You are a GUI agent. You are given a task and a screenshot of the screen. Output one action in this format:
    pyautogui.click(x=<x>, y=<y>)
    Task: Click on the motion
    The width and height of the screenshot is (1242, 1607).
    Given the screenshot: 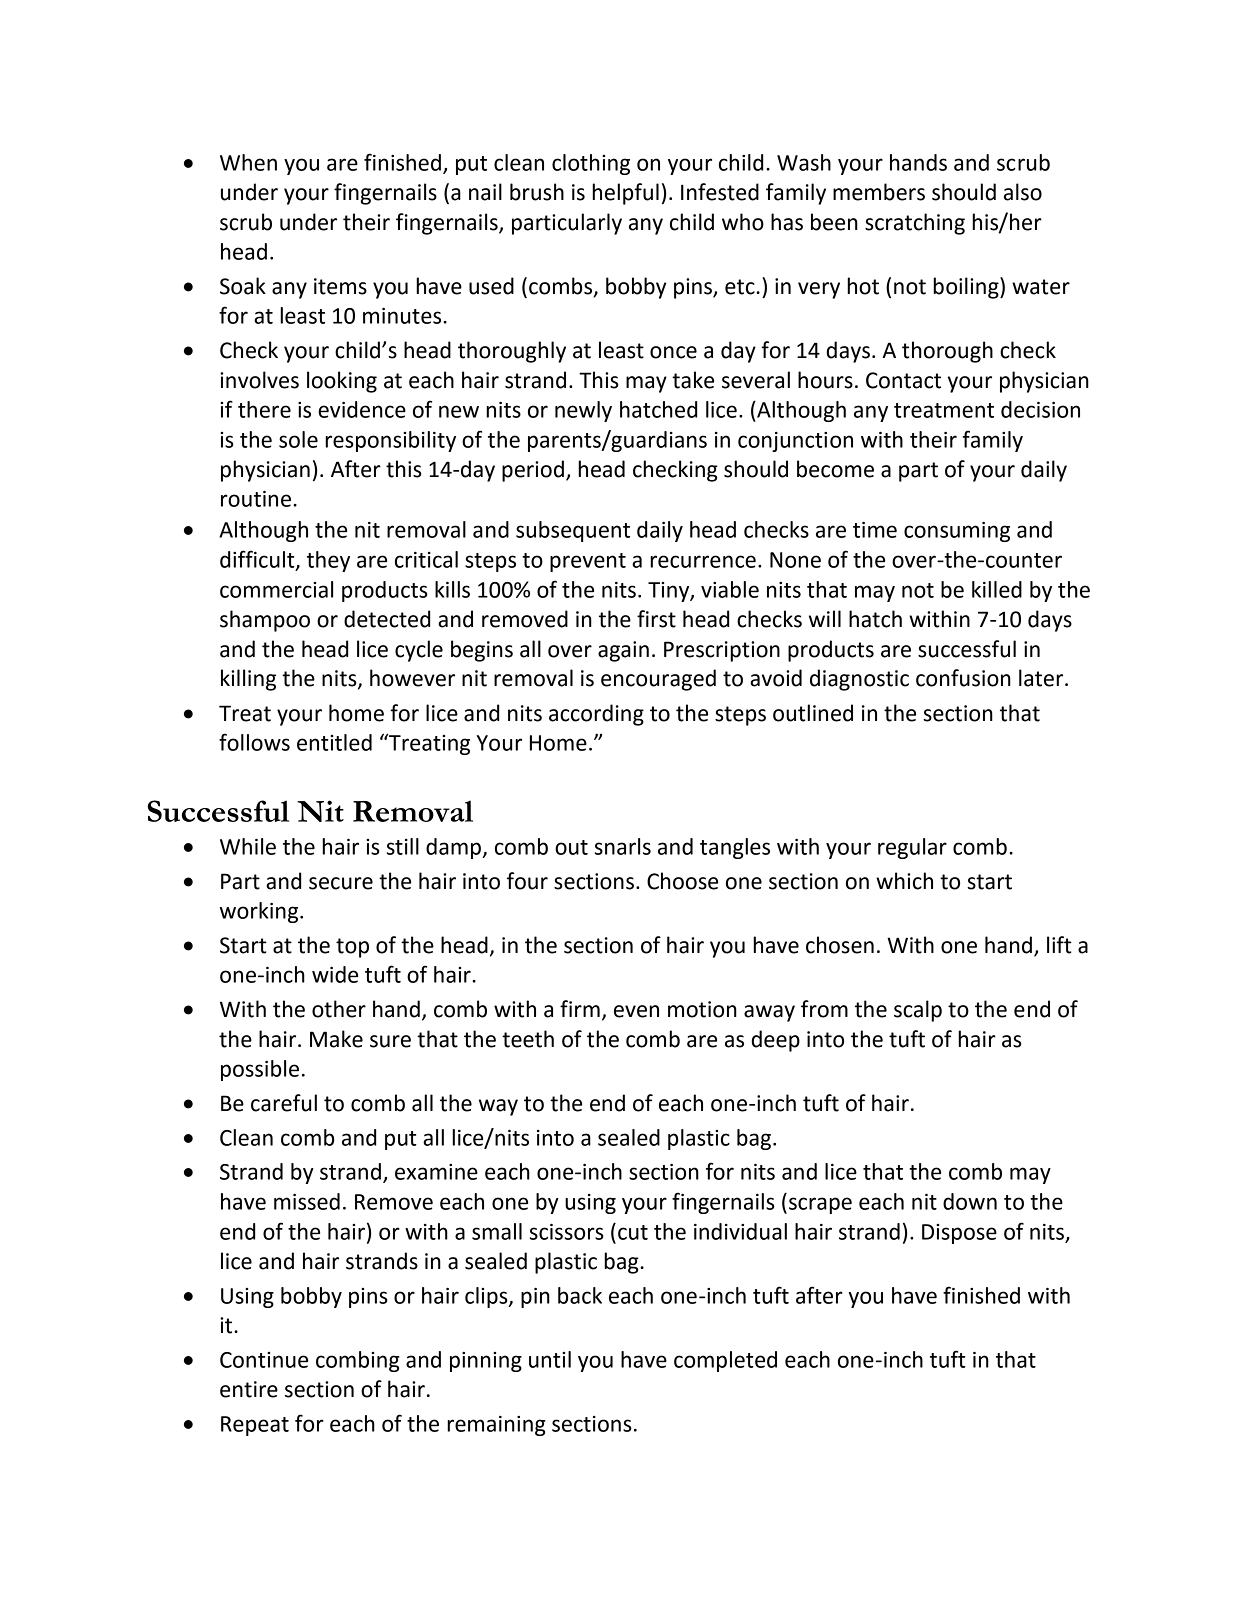 What is the action you would take?
    pyautogui.click(x=702, y=1009)
